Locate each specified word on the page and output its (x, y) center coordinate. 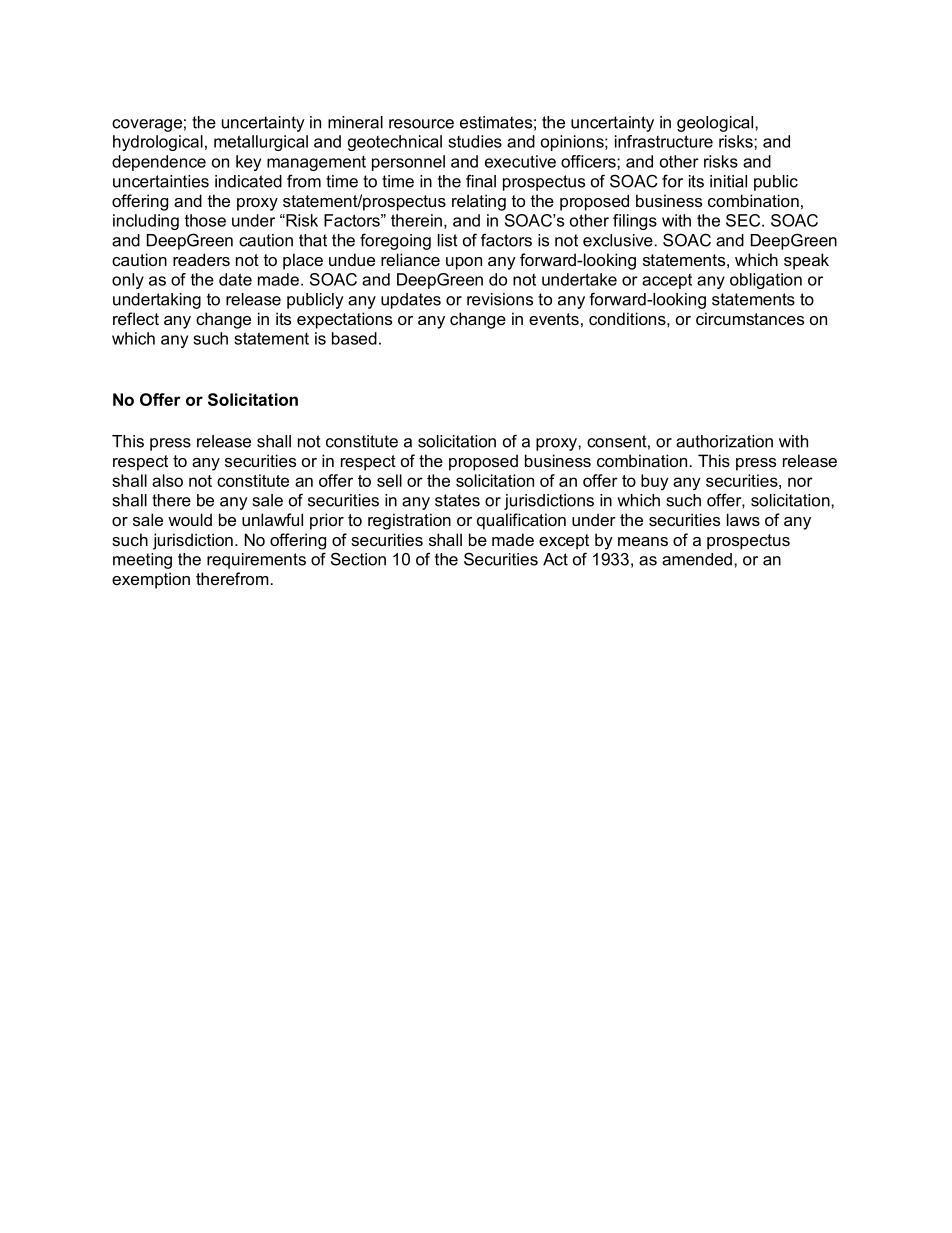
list (448, 240)
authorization (724, 441)
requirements (256, 561)
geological (715, 124)
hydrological (158, 143)
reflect (136, 318)
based (354, 338)
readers (201, 259)
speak (806, 261)
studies (475, 141)
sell (389, 480)
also (167, 480)
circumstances (750, 318)
